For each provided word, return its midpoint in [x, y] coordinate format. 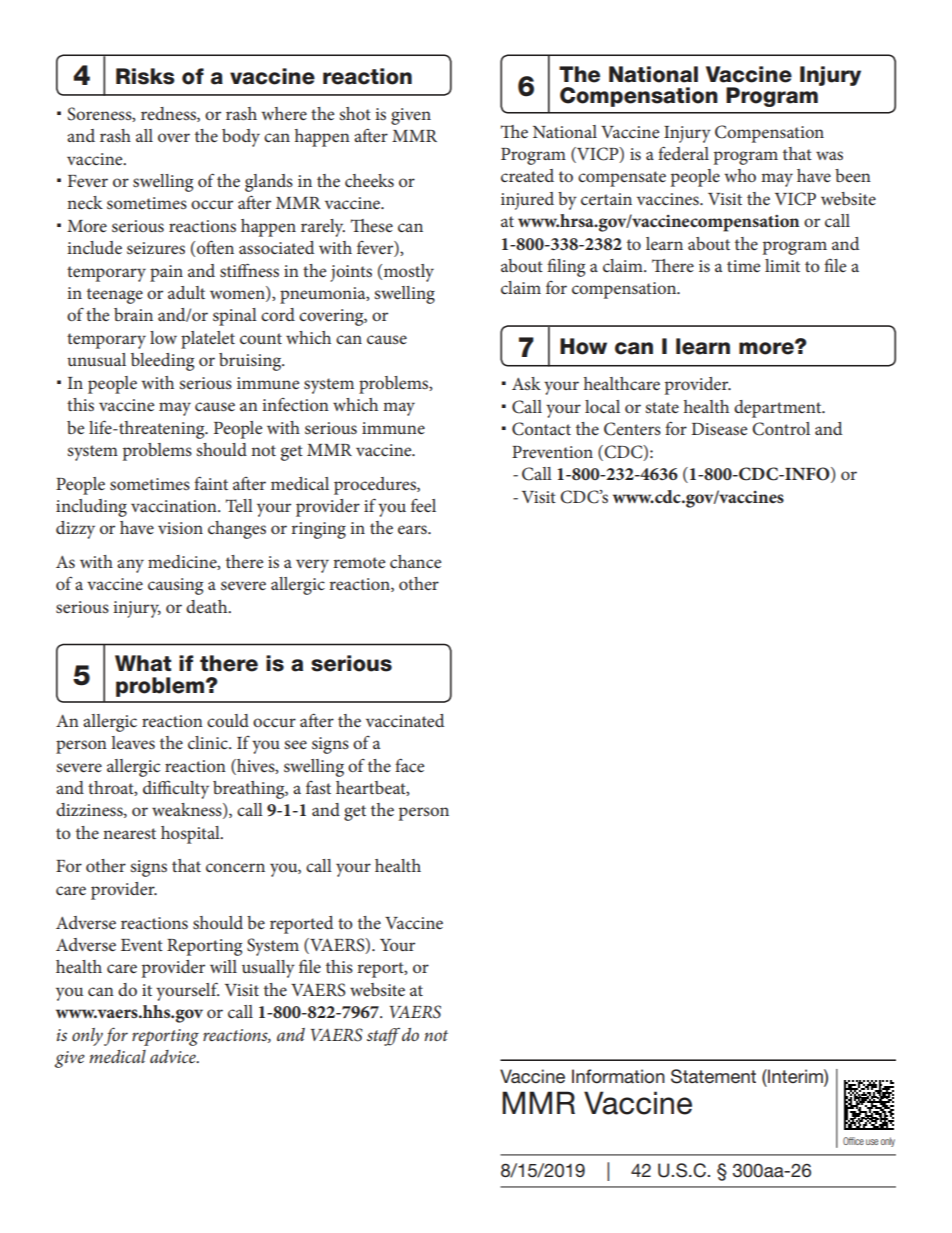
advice [174, 1056]
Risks [145, 76]
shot [355, 113]
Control [781, 429]
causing [175, 586]
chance [415, 561]
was [829, 155]
